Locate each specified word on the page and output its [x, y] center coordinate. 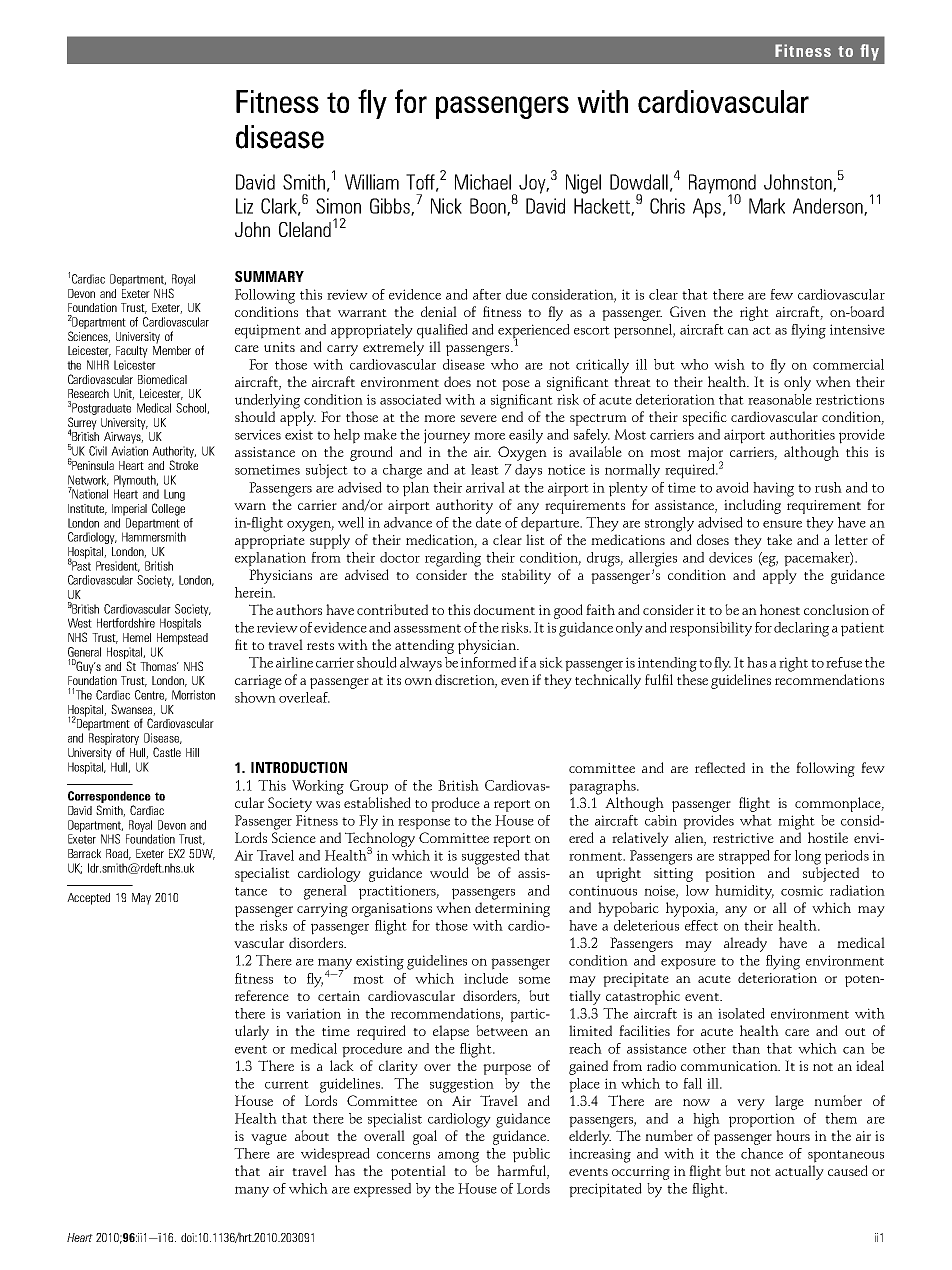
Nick [446, 206]
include [486, 978]
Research [88, 393]
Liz [244, 206]
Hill [192, 752]
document [504, 609]
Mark [767, 206]
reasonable [780, 399]
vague [269, 1139]
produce [455, 804]
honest [780, 609]
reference [262, 995]
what [756, 820]
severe [479, 418]
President [118, 566]
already [745, 944]
